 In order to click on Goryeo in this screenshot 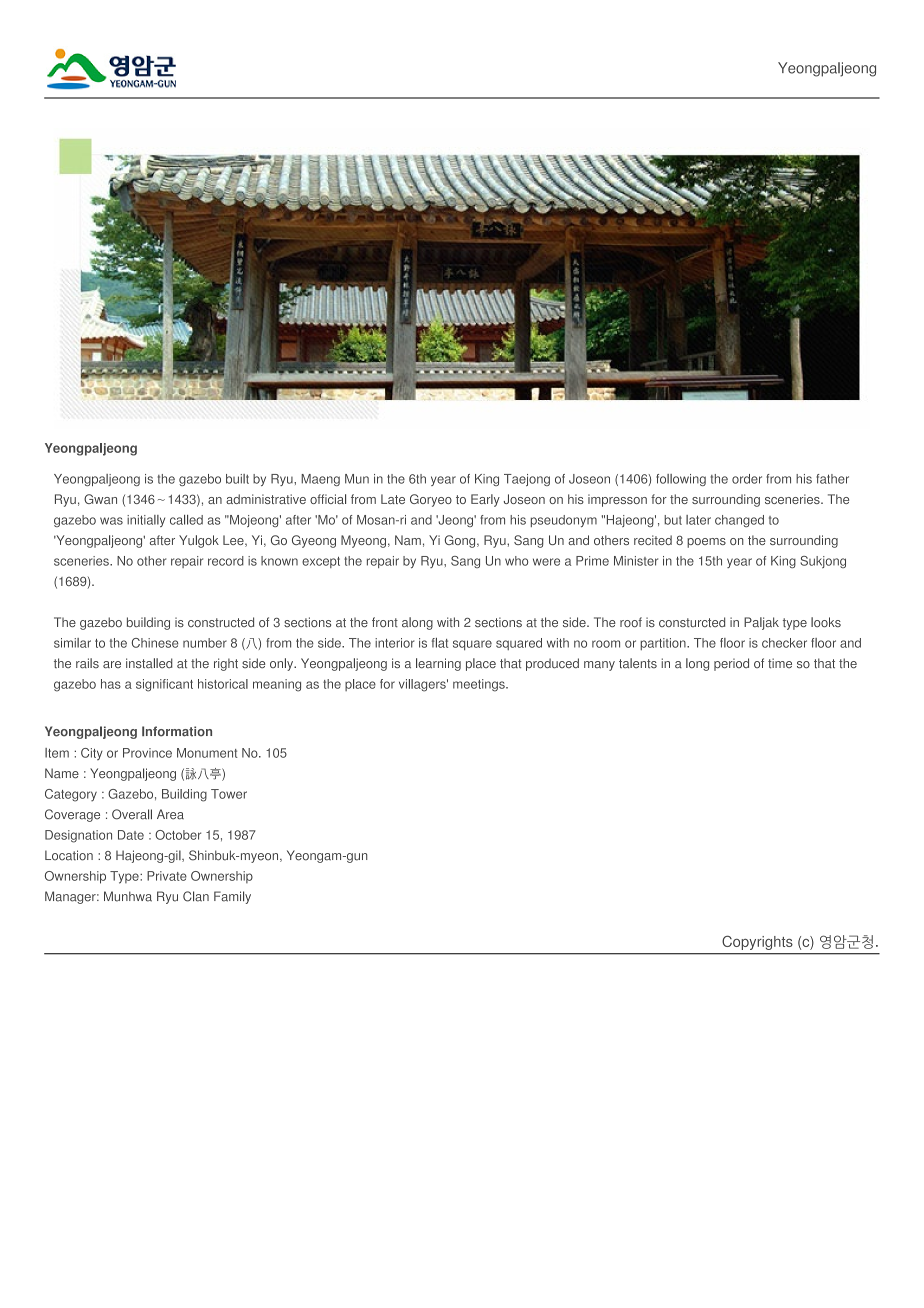, I will do `click(431, 500)`.
